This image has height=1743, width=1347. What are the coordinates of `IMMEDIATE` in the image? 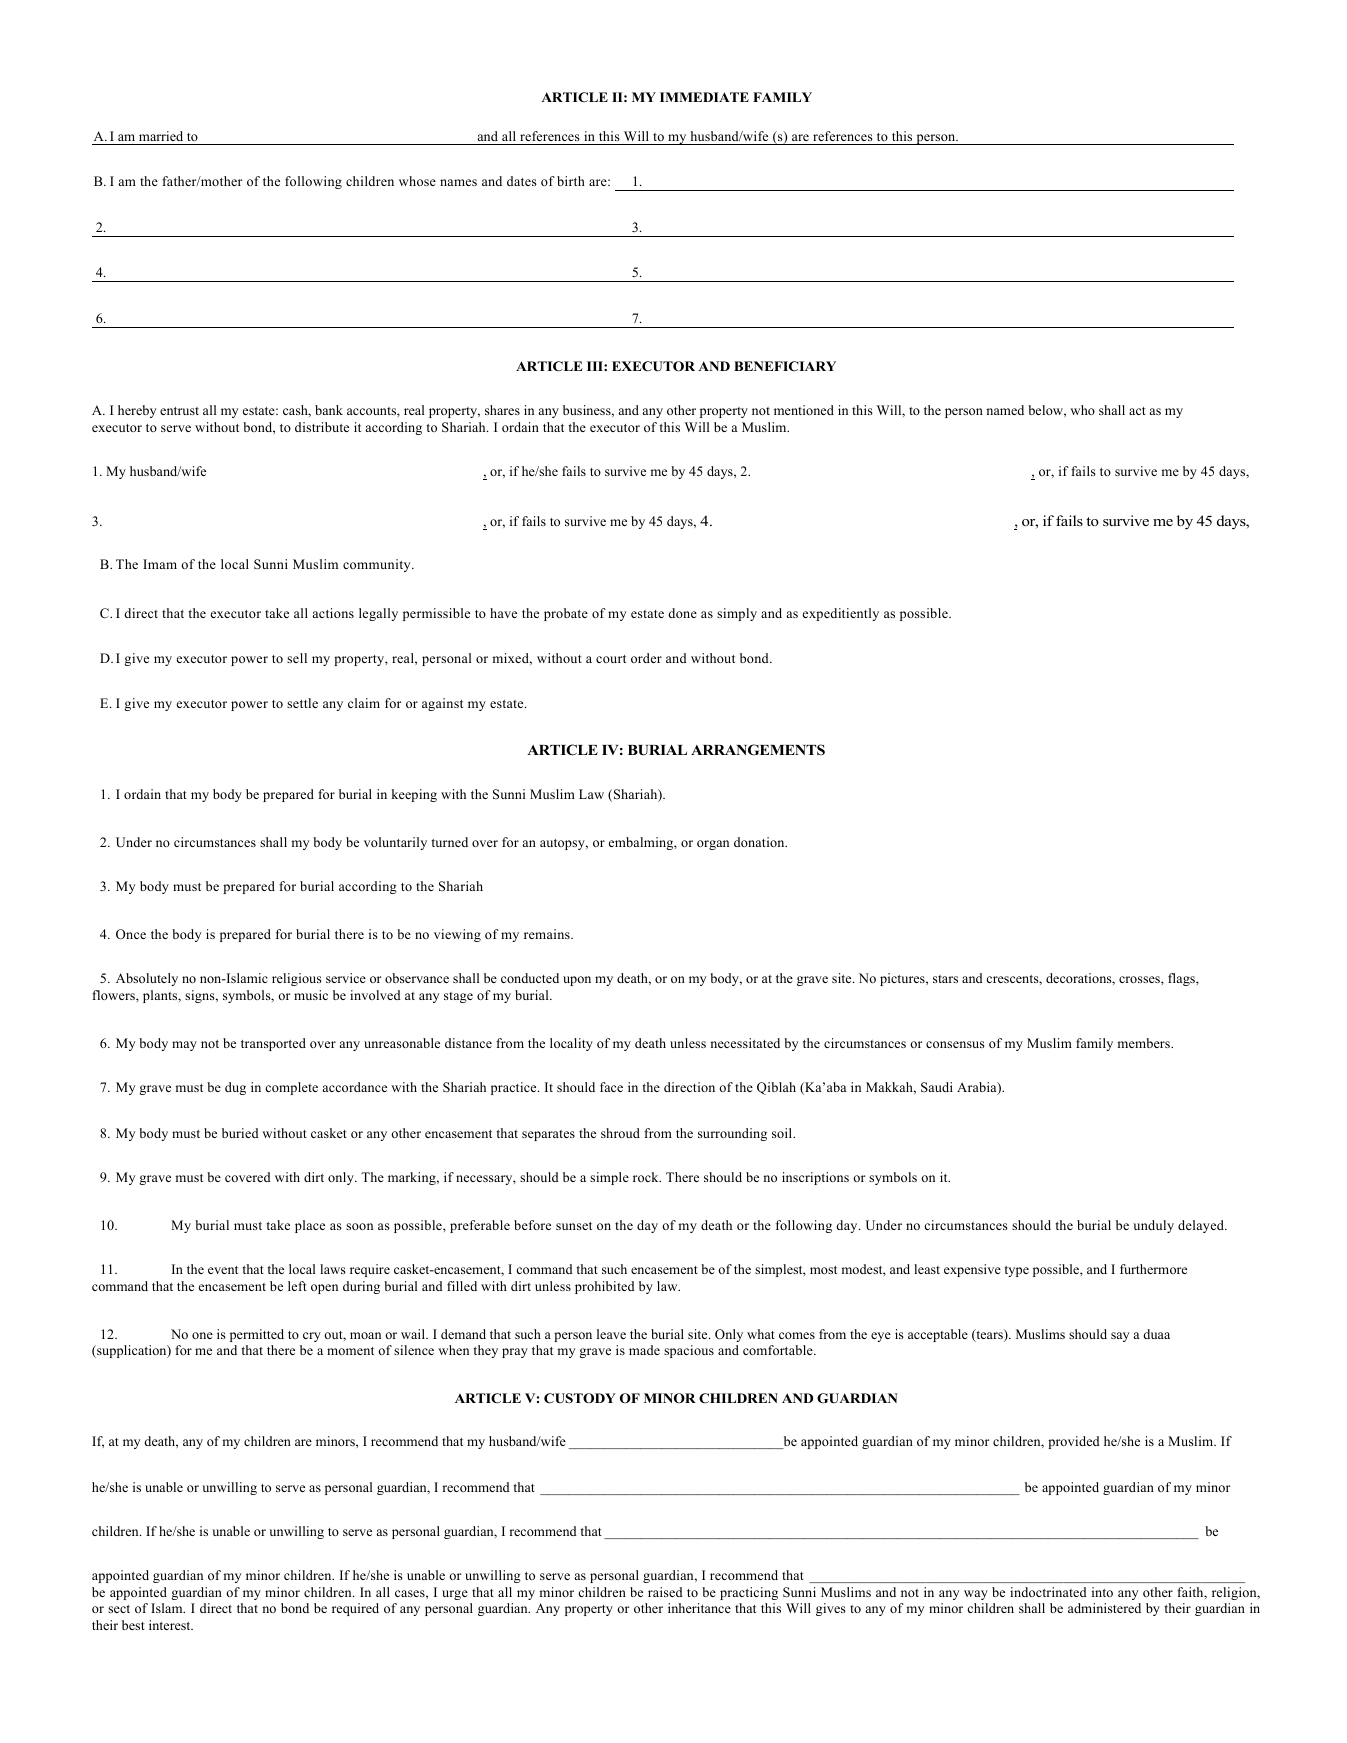 It's located at (704, 97).
